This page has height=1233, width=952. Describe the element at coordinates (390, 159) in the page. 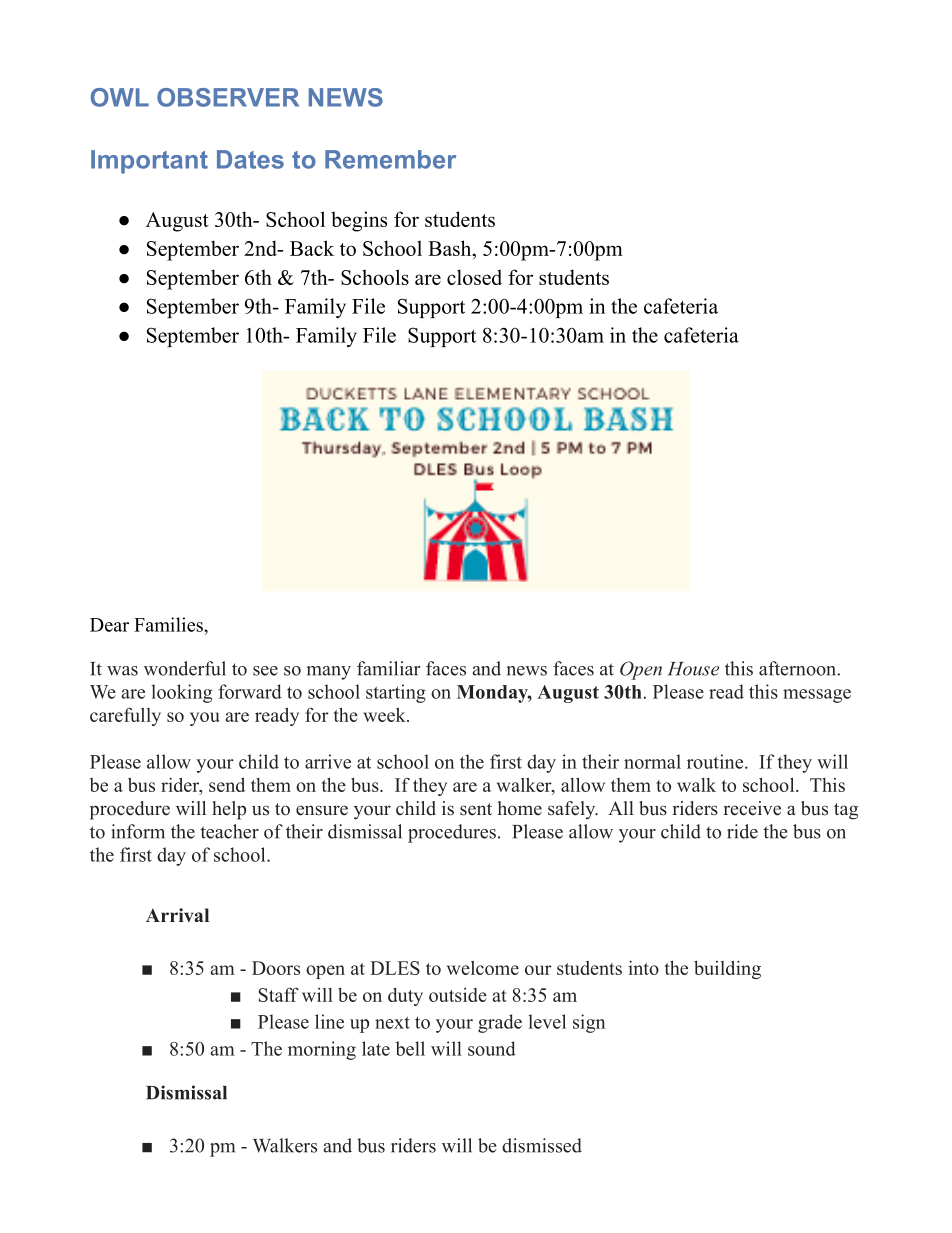

I see `Remember` at that location.
